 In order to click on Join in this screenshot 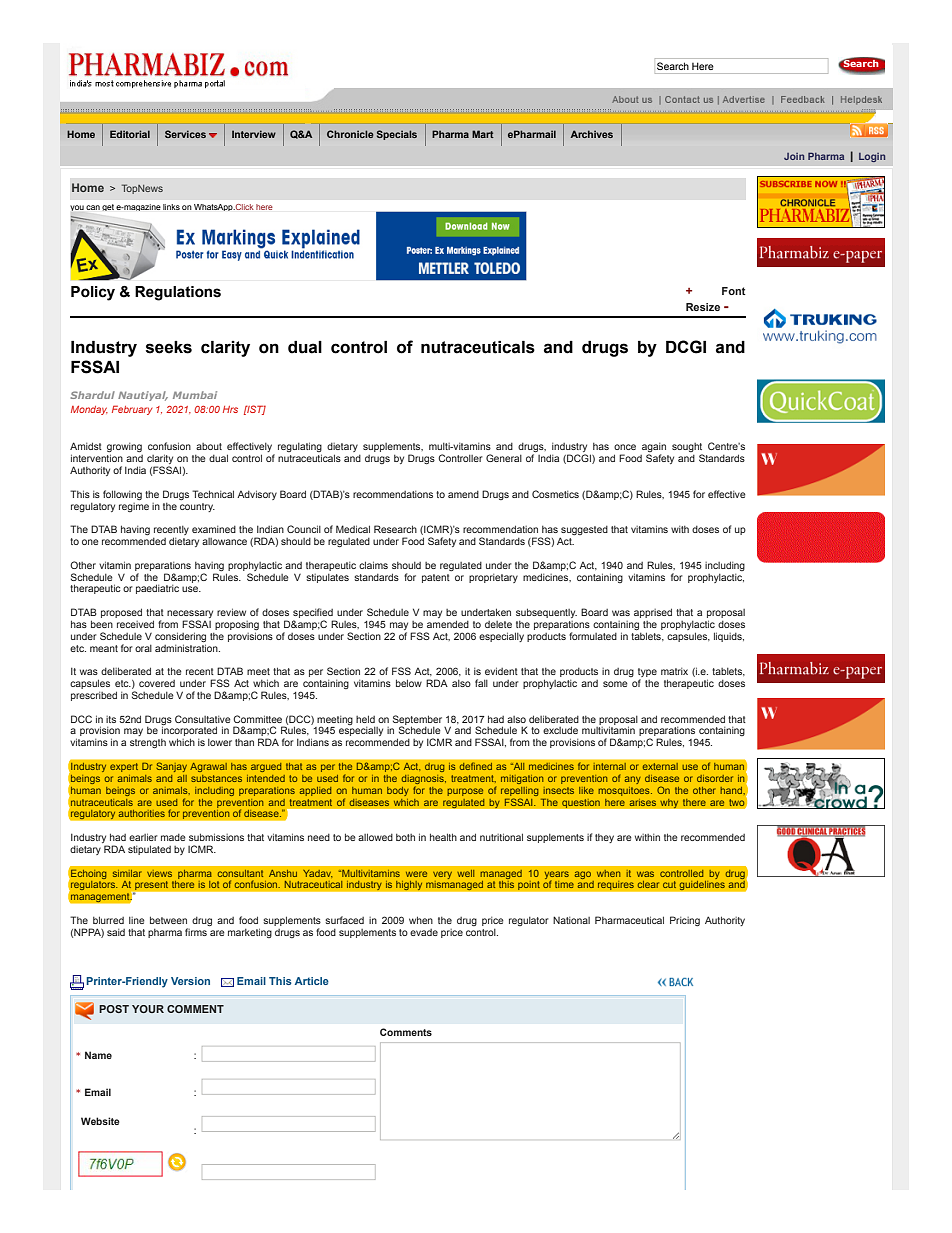, I will do `click(794, 156)`.
